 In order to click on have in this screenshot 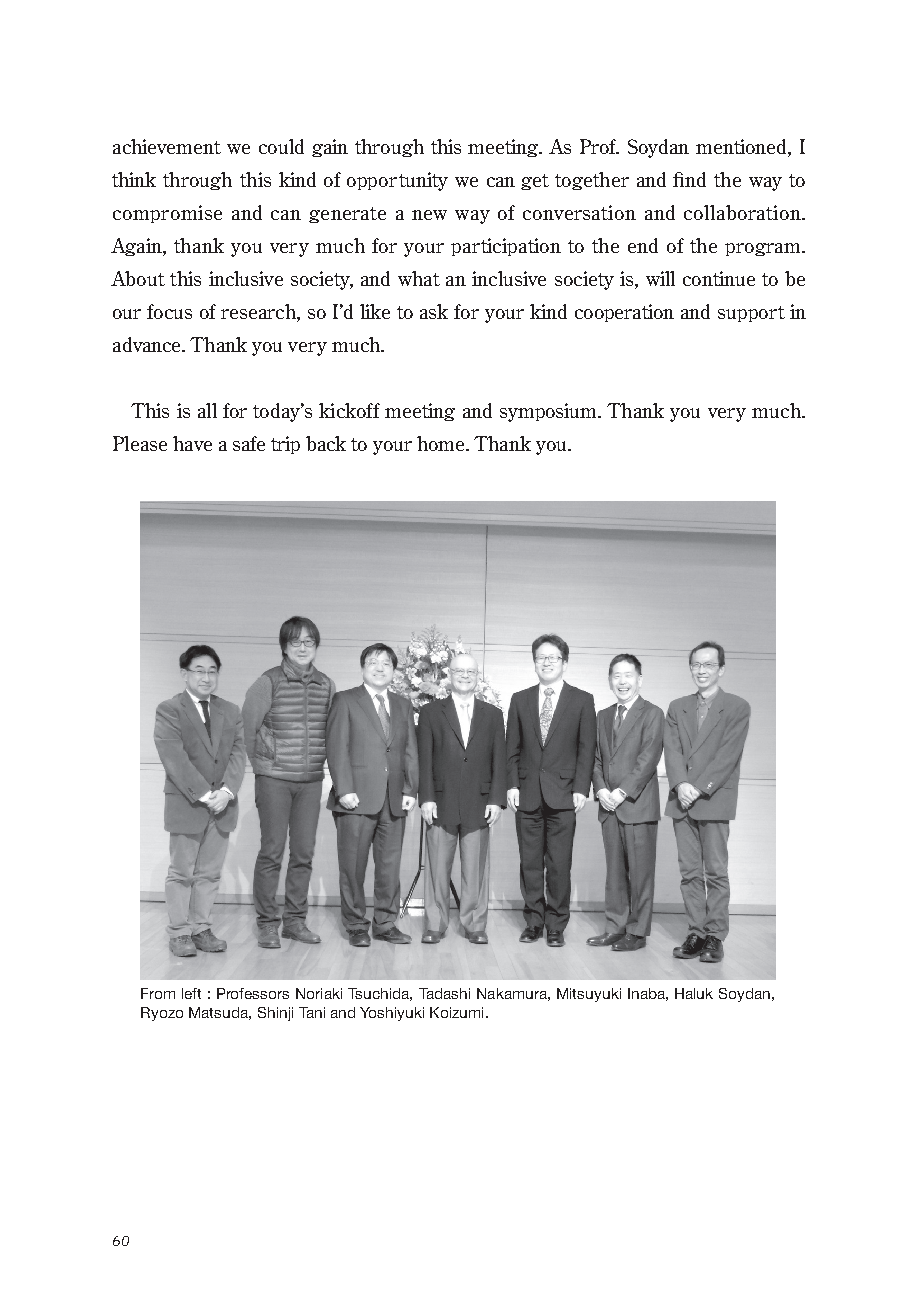, I will do `click(192, 443)`.
